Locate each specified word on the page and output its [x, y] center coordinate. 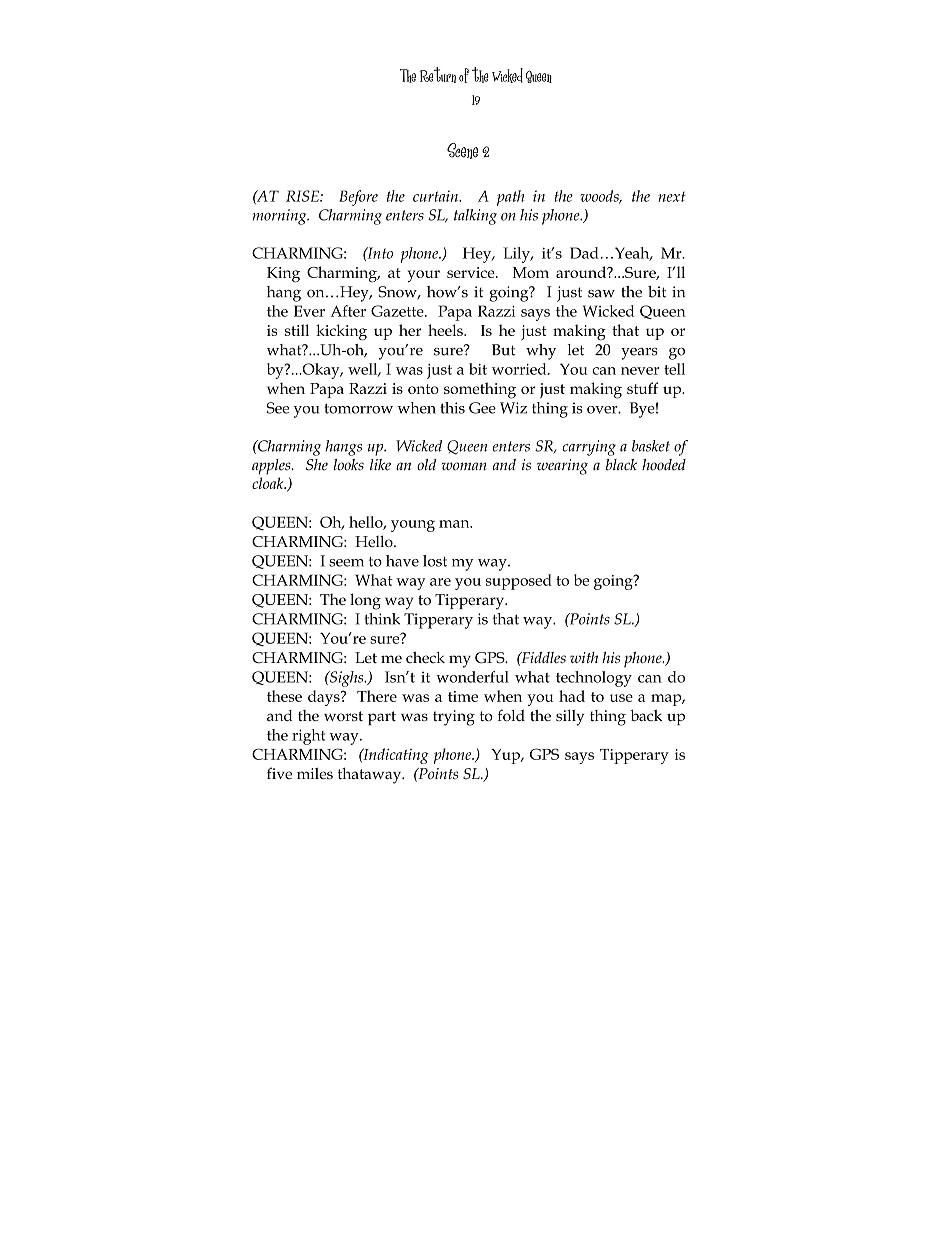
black [621, 465]
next [672, 196]
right [308, 737]
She [317, 465]
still [297, 330]
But [503, 350]
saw [601, 294]
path [511, 198]
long [365, 601]
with [584, 657]
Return [438, 75]
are [440, 582]
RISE [303, 196]
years [639, 354]
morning [280, 217]
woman [464, 466]
